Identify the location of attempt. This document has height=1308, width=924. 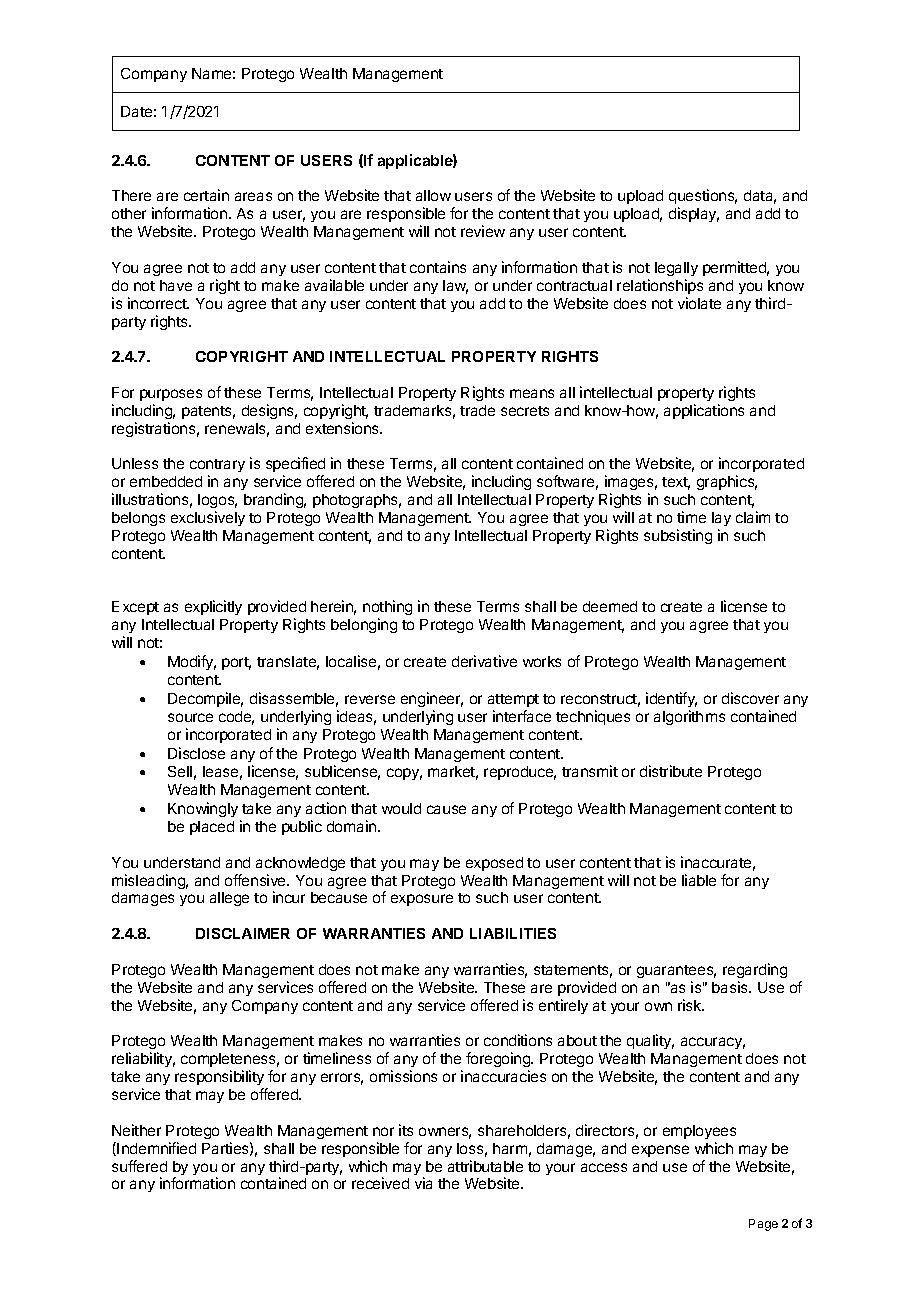
(513, 700).
